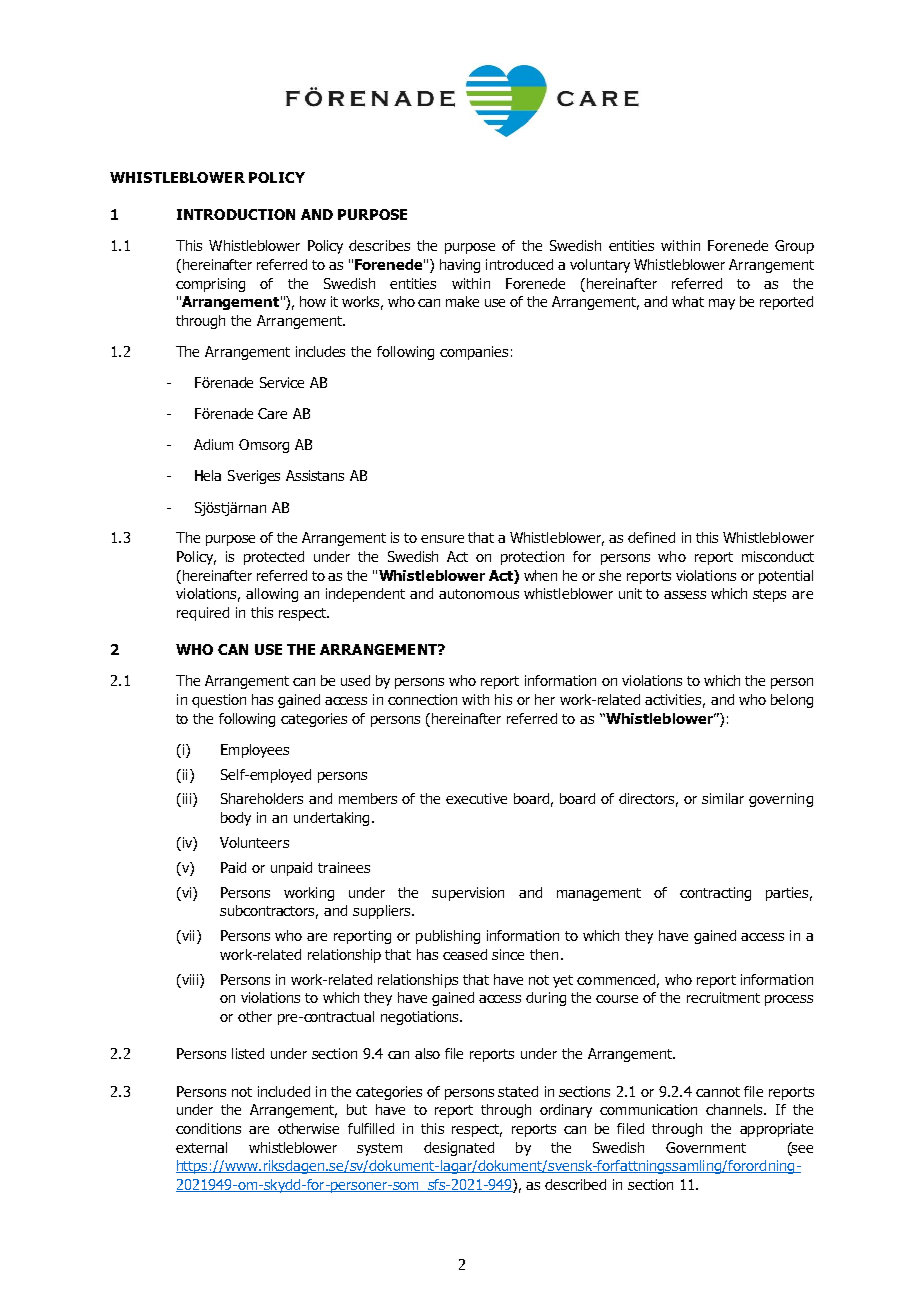 The height and width of the screenshot is (1308, 924). I want to click on external, so click(201, 1147).
